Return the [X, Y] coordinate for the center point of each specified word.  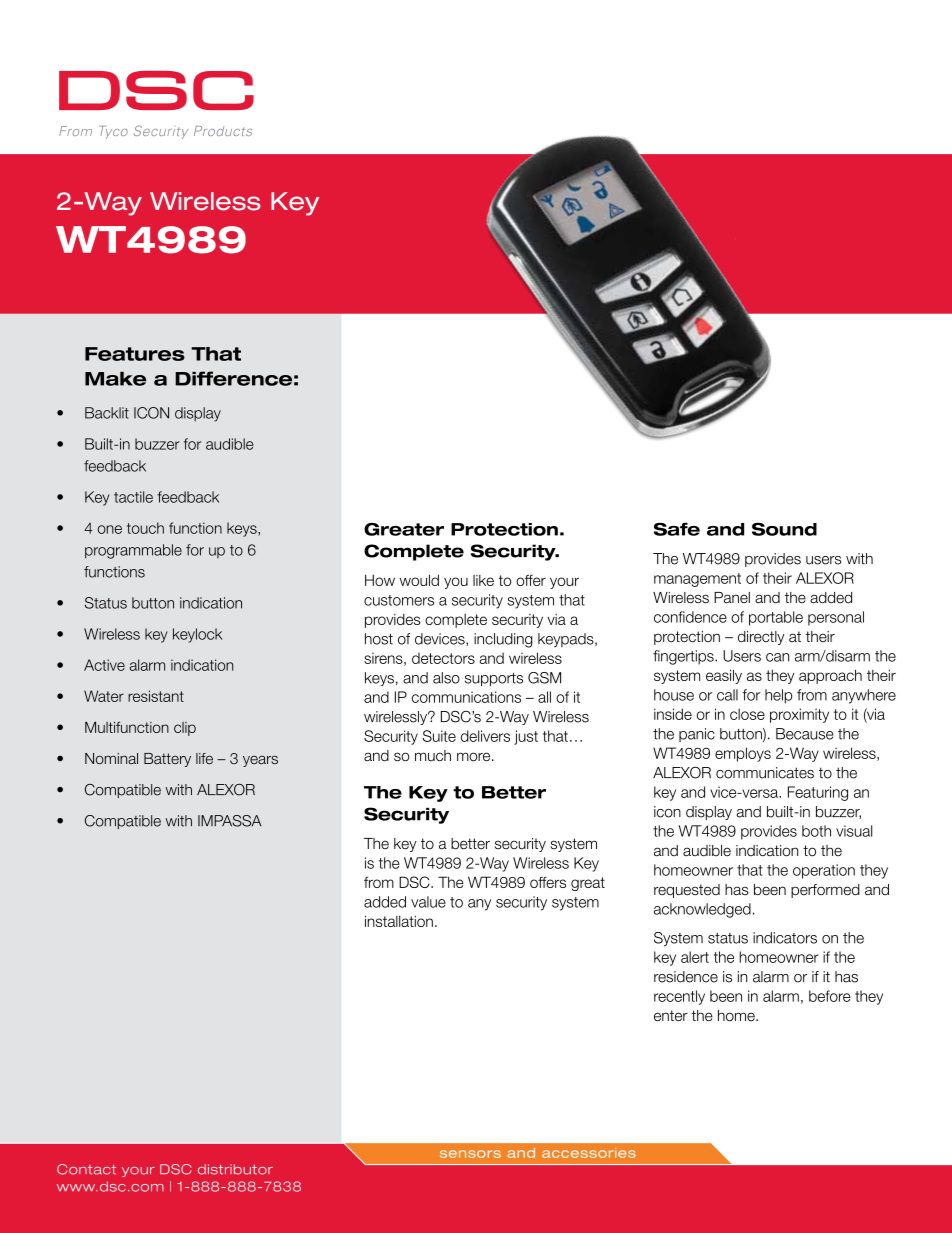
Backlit [107, 413]
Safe [677, 529]
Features [135, 354]
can [777, 657]
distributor [235, 1169]
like [483, 580]
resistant [156, 696]
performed [825, 891]
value [428, 902]
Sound [784, 529]
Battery [167, 760]
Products [223, 131]
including [503, 640]
